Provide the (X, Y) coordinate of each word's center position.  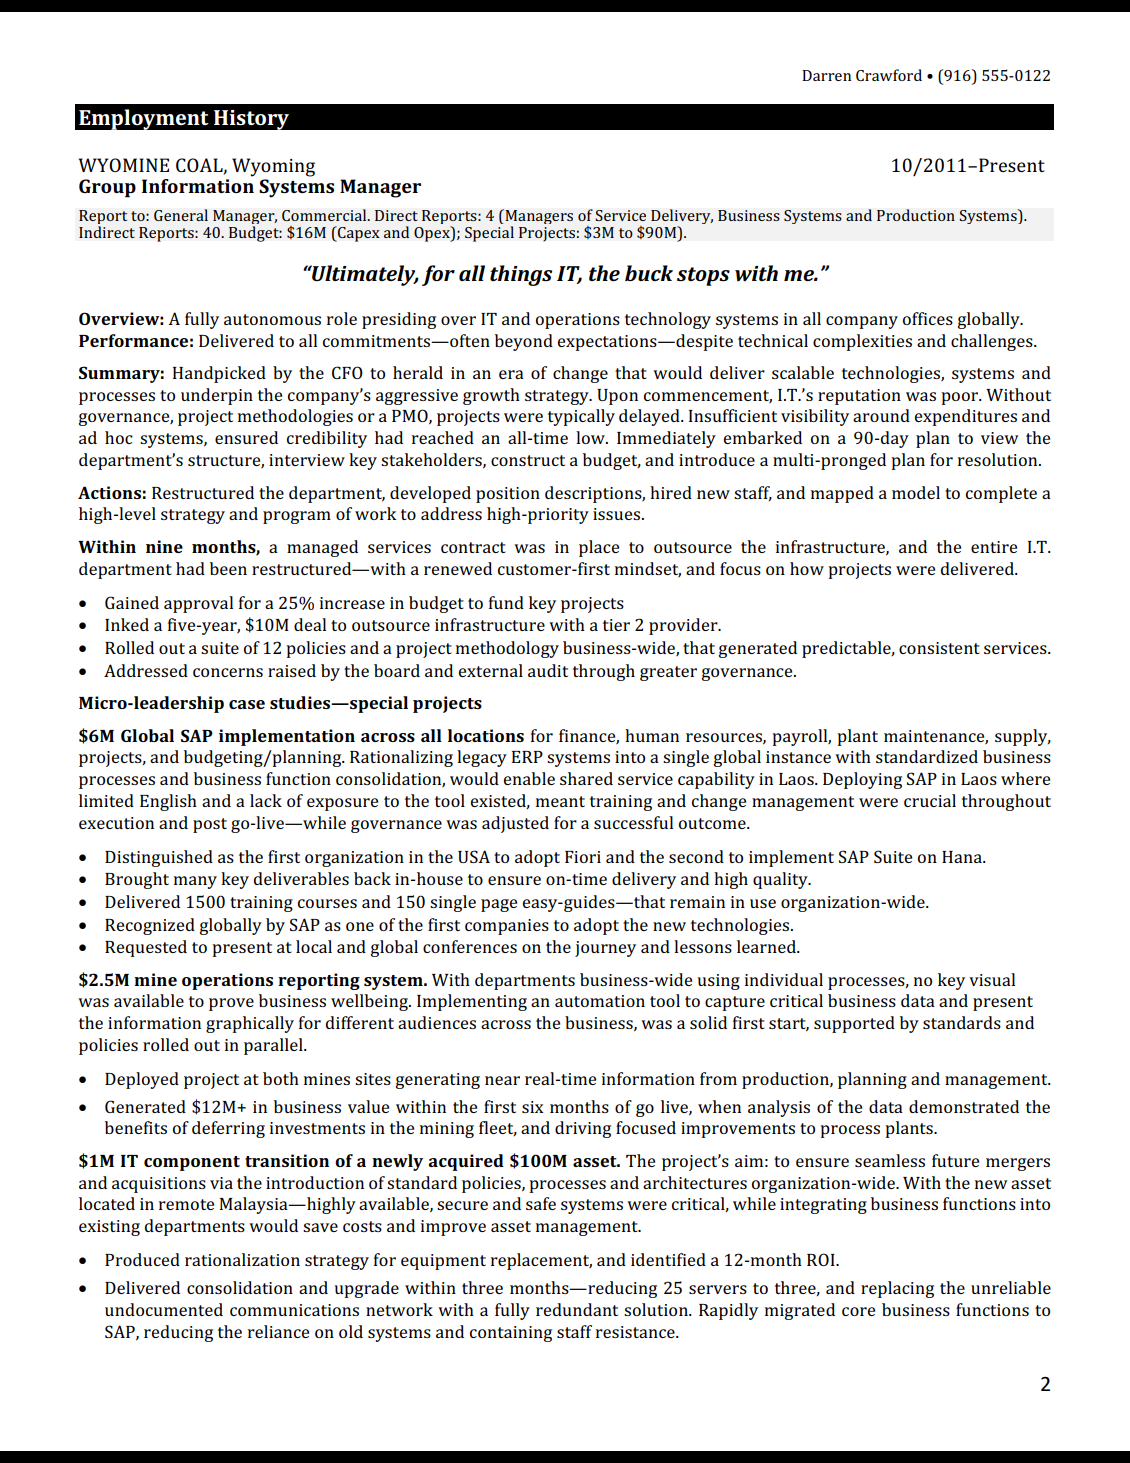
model (916, 492)
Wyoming (273, 167)
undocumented (164, 1309)
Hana (963, 857)
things (521, 275)
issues (616, 514)
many (195, 882)
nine (164, 546)
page (499, 905)
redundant (577, 1309)
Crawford (889, 75)
